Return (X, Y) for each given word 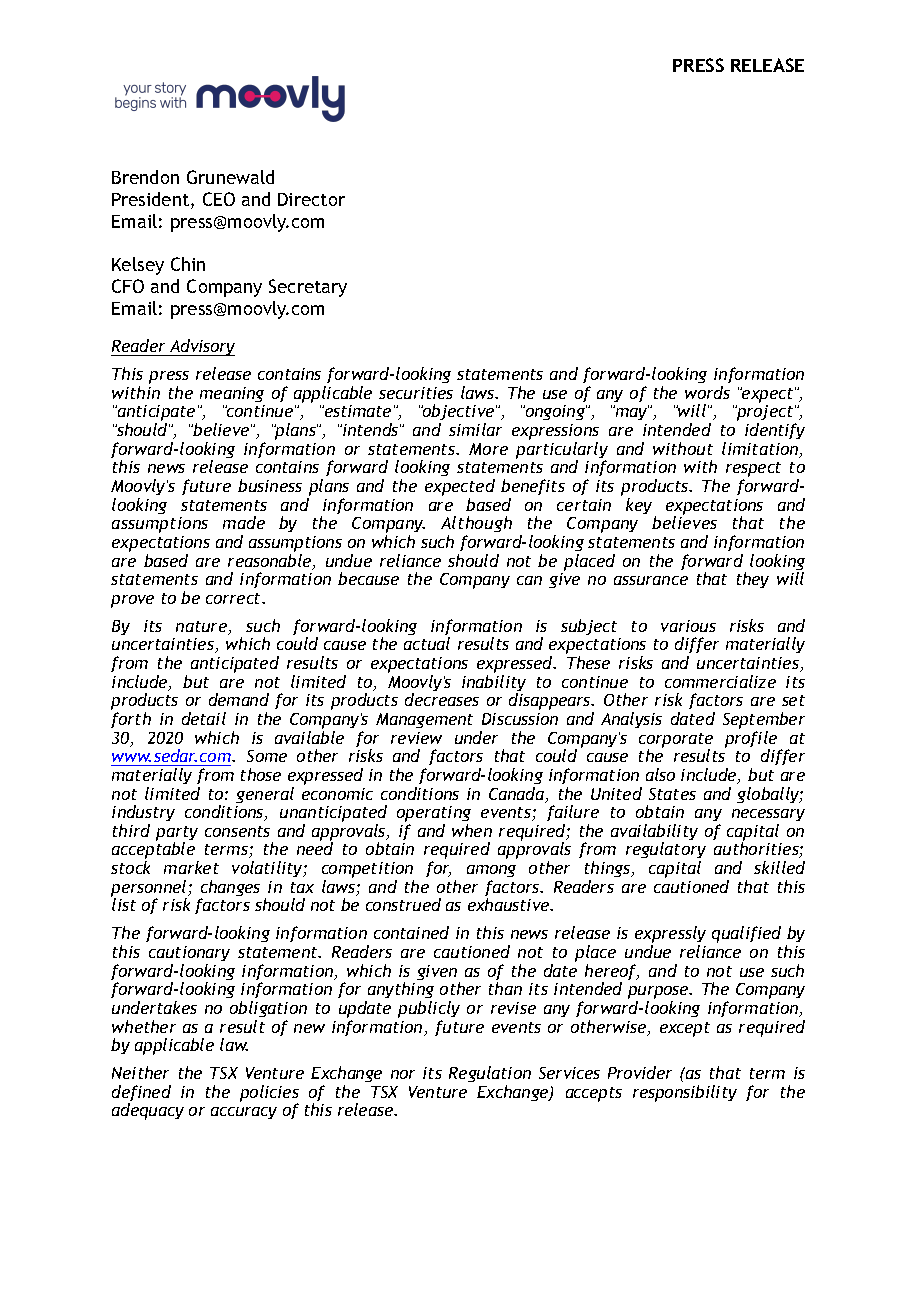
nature (202, 628)
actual (427, 643)
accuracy (244, 1113)
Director (311, 199)
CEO (219, 199)
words (707, 392)
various (688, 626)
